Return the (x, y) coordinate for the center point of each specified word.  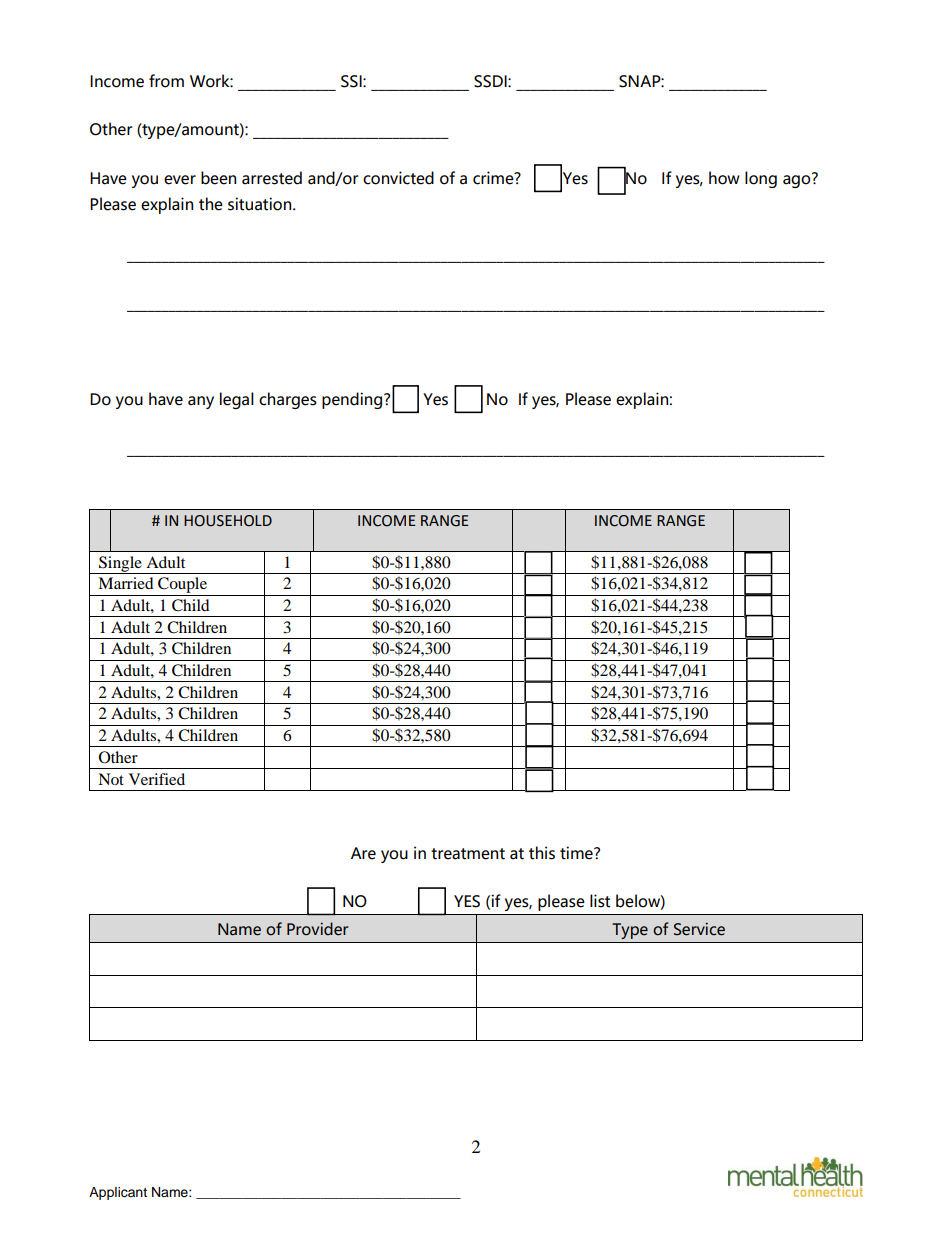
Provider (317, 929)
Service (699, 929)
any (201, 402)
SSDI (491, 81)
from (166, 81)
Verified (157, 779)
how (724, 178)
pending (353, 400)
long (761, 179)
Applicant (118, 1193)
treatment (468, 854)
